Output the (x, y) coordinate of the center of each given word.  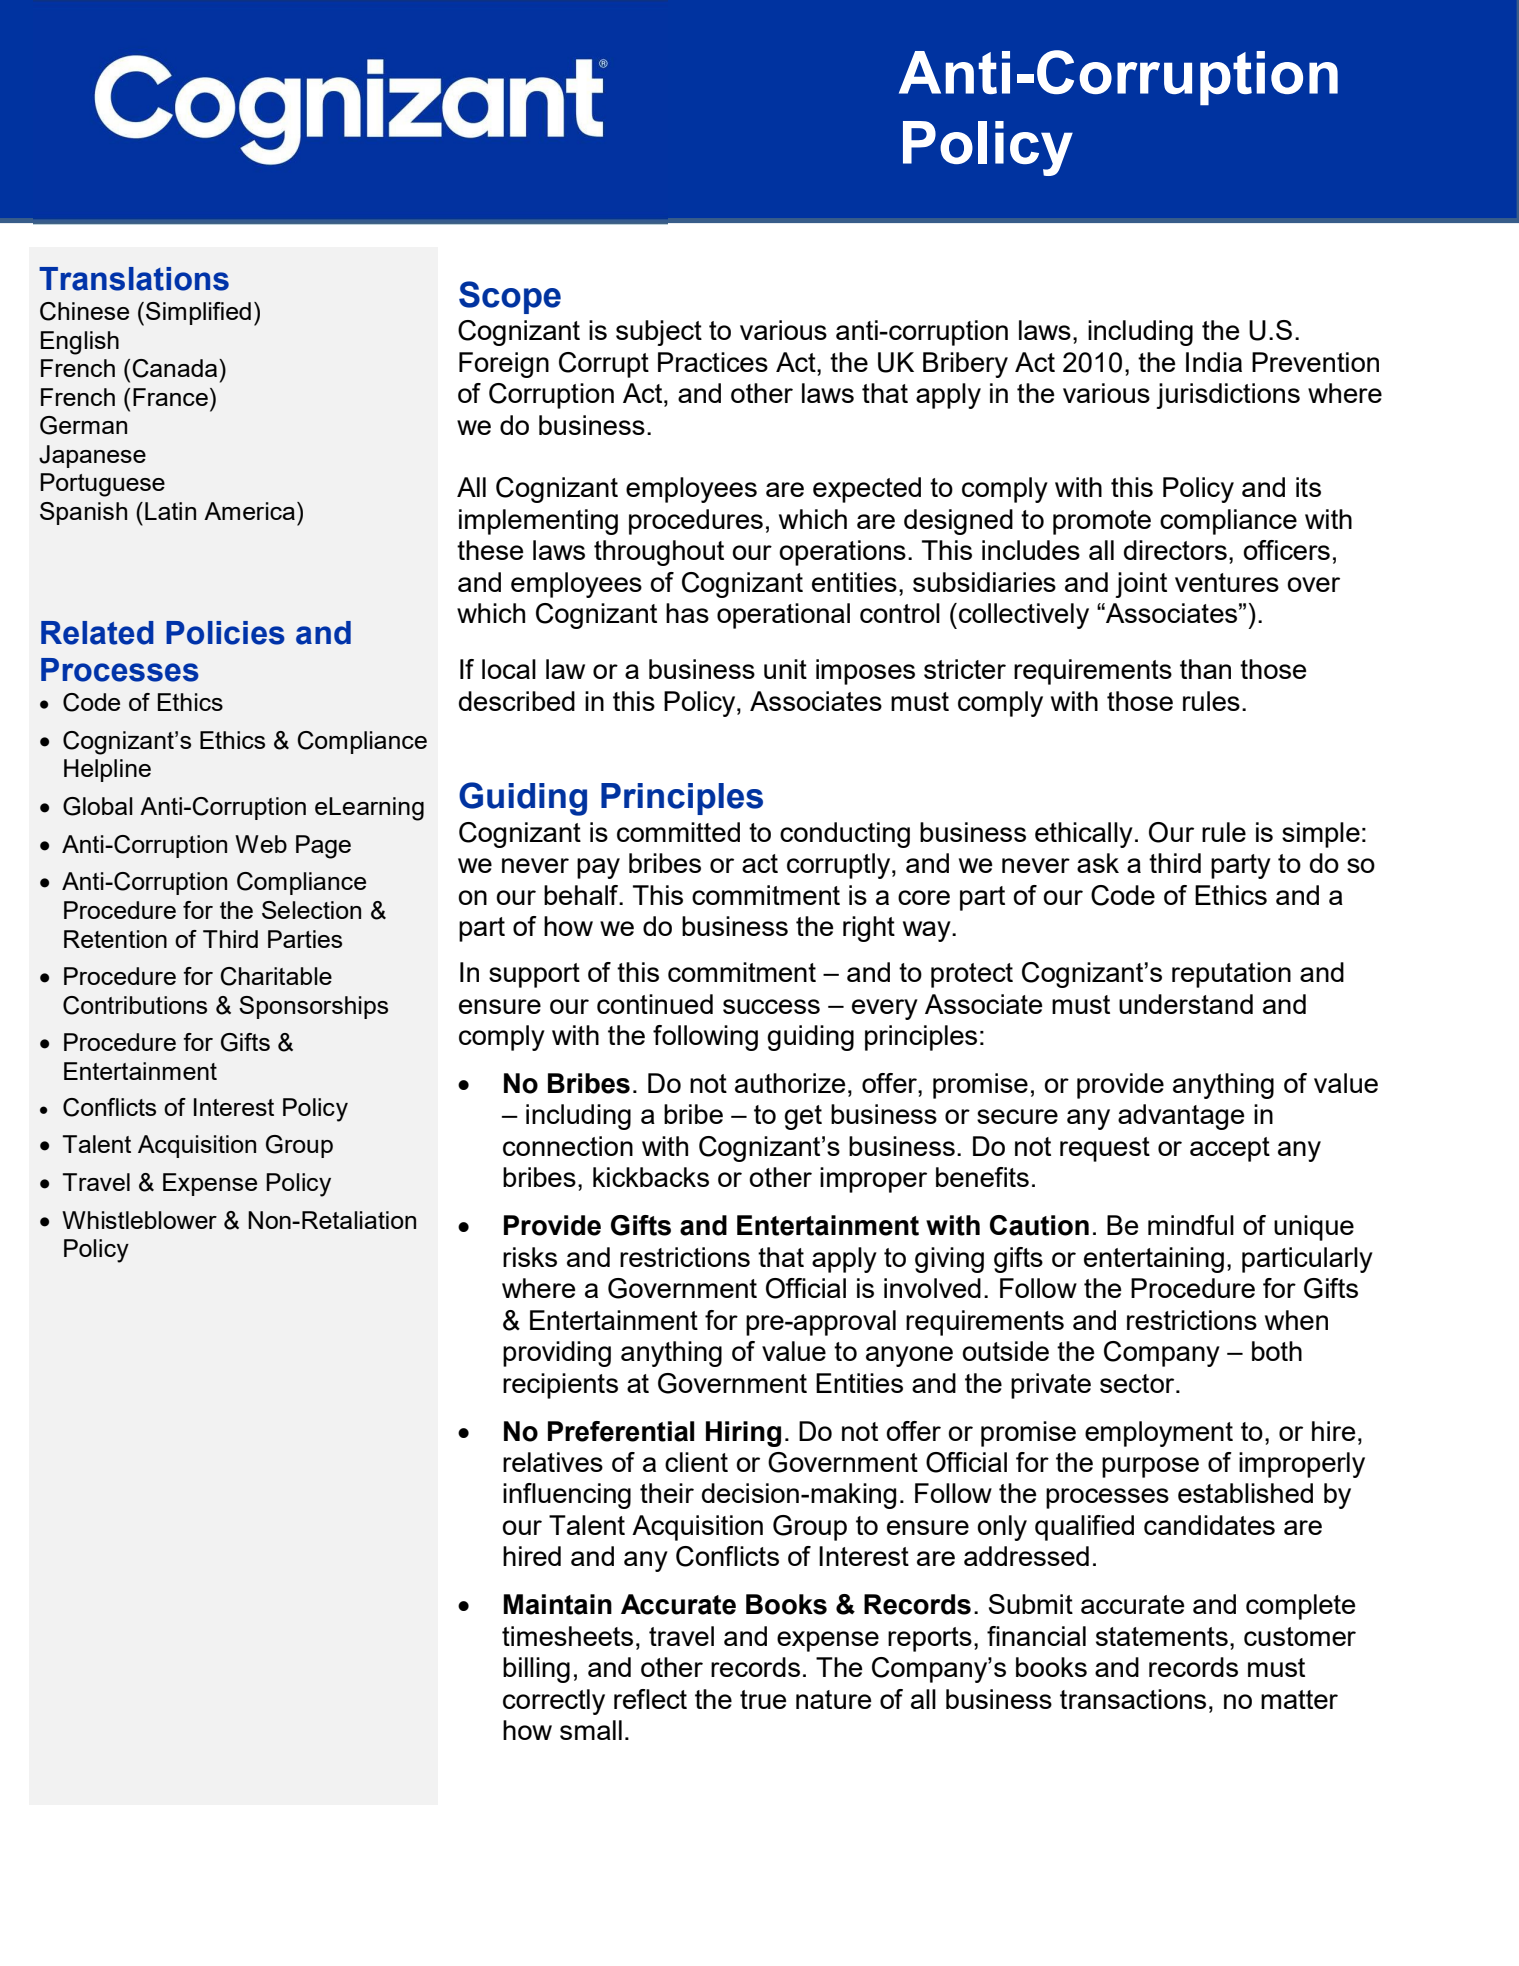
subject (659, 333)
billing (536, 1670)
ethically (1084, 835)
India (1214, 362)
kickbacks (651, 1177)
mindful (1191, 1225)
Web (261, 844)
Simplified (198, 313)
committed (678, 832)
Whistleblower (139, 1220)
